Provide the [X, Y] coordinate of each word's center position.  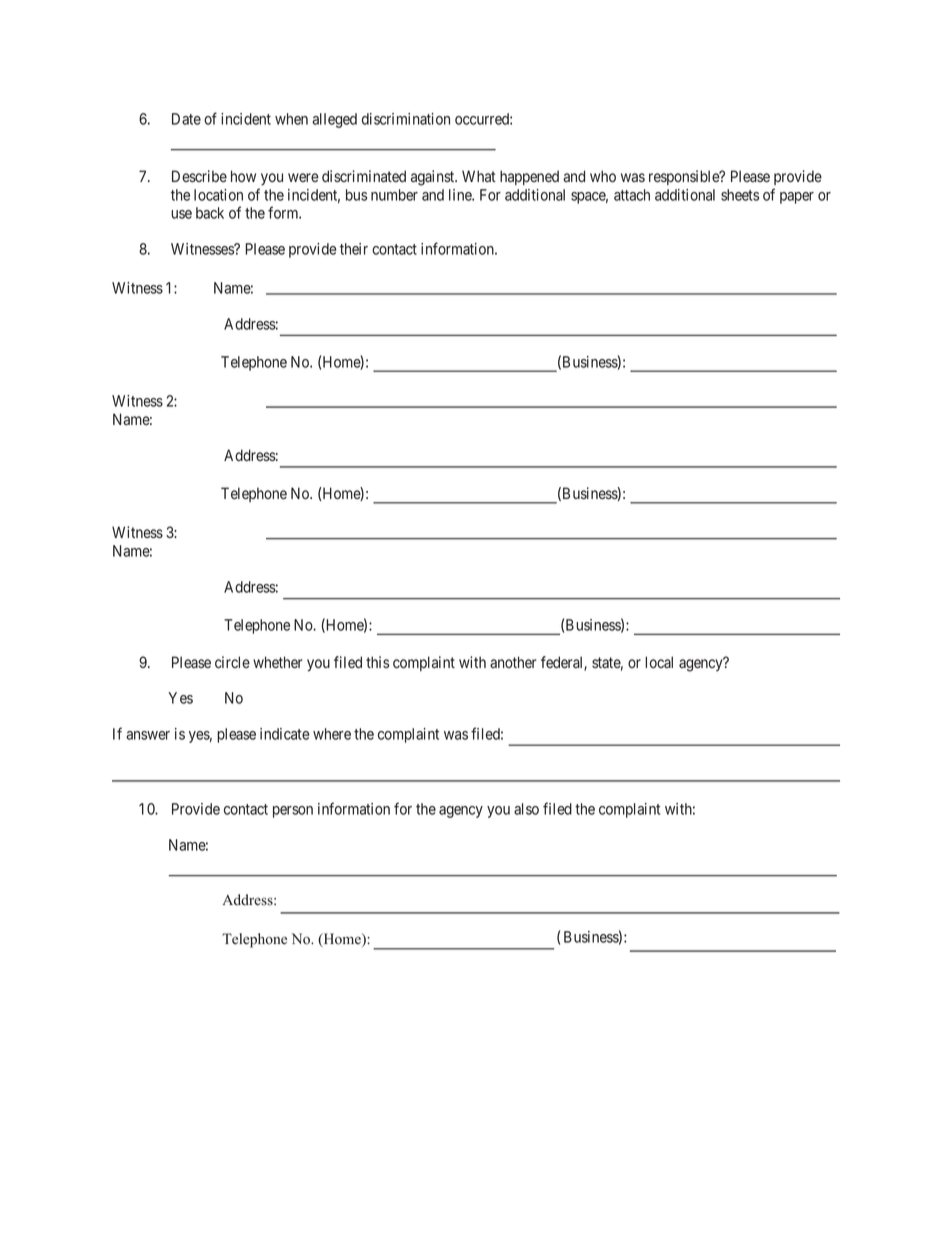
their [354, 249]
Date [186, 119]
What [479, 176]
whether [278, 662]
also [526, 809]
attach [632, 195]
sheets [740, 195]
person [293, 812]
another [513, 662]
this [377, 662]
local [659, 662]
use [181, 214]
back [210, 213]
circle [232, 662]
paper [797, 198]
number [394, 195]
